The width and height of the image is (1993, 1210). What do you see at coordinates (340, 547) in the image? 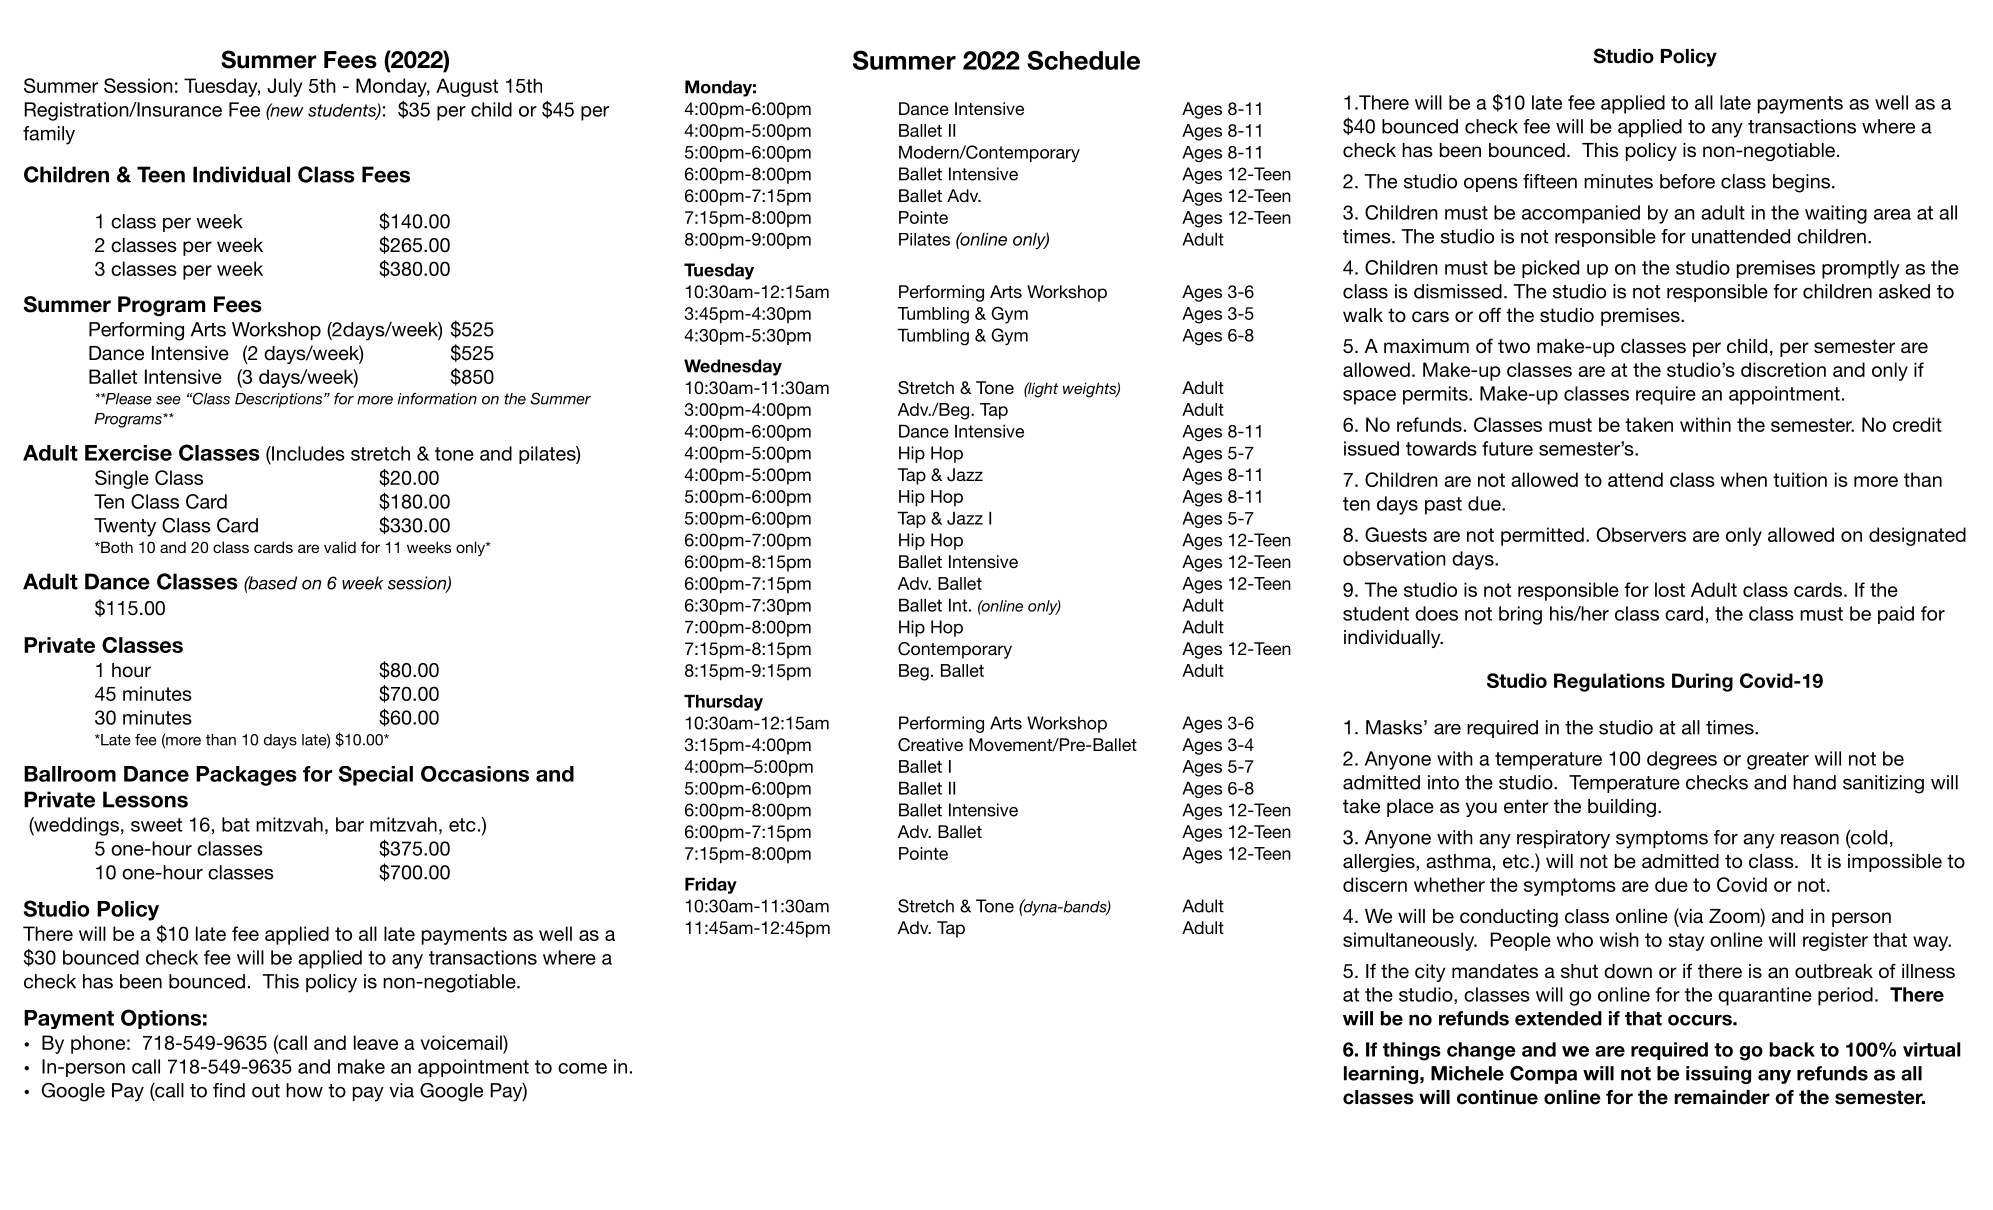
I see `valid` at bounding box center [340, 547].
